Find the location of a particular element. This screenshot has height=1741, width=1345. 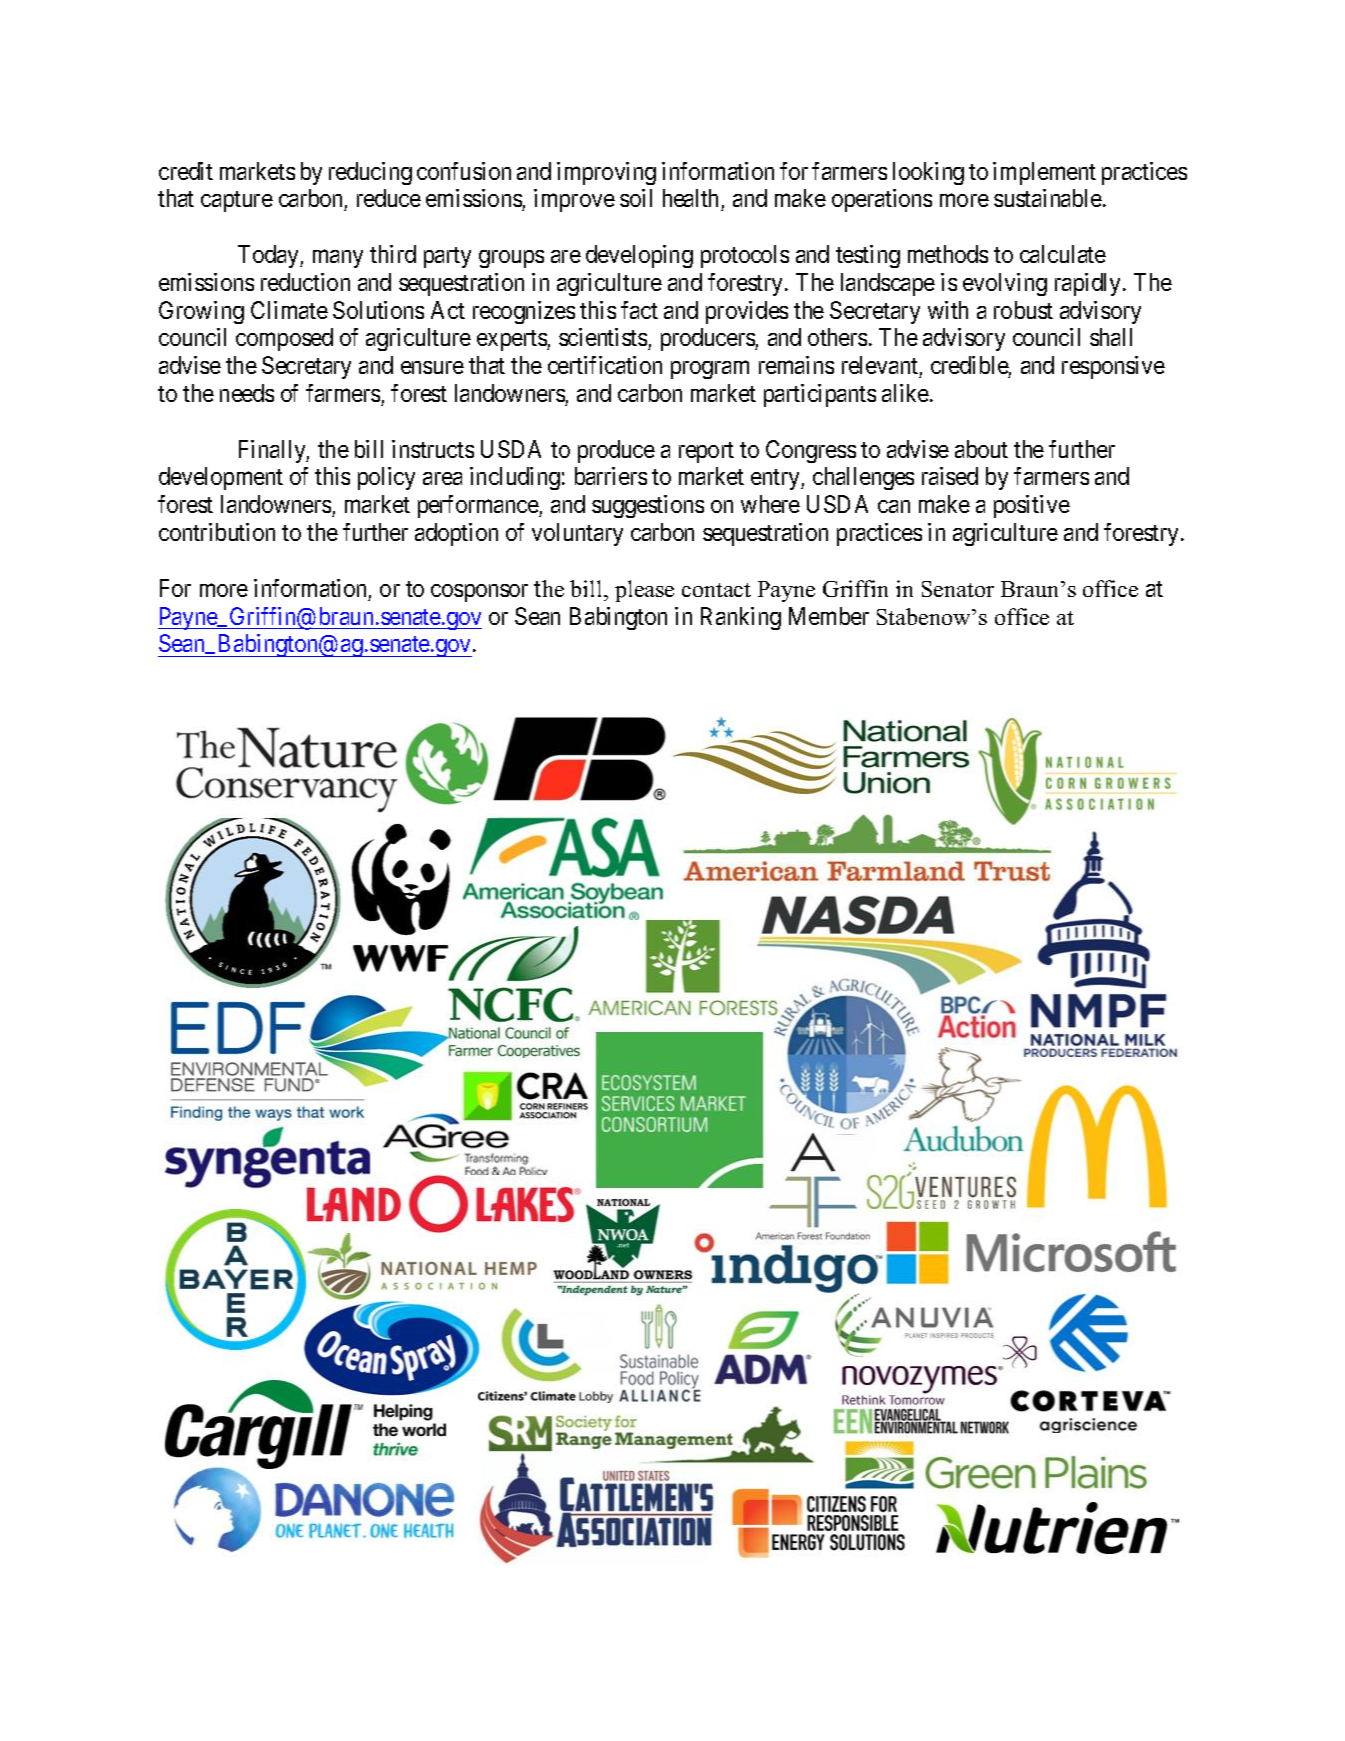

implement is located at coordinates (1044, 173).
